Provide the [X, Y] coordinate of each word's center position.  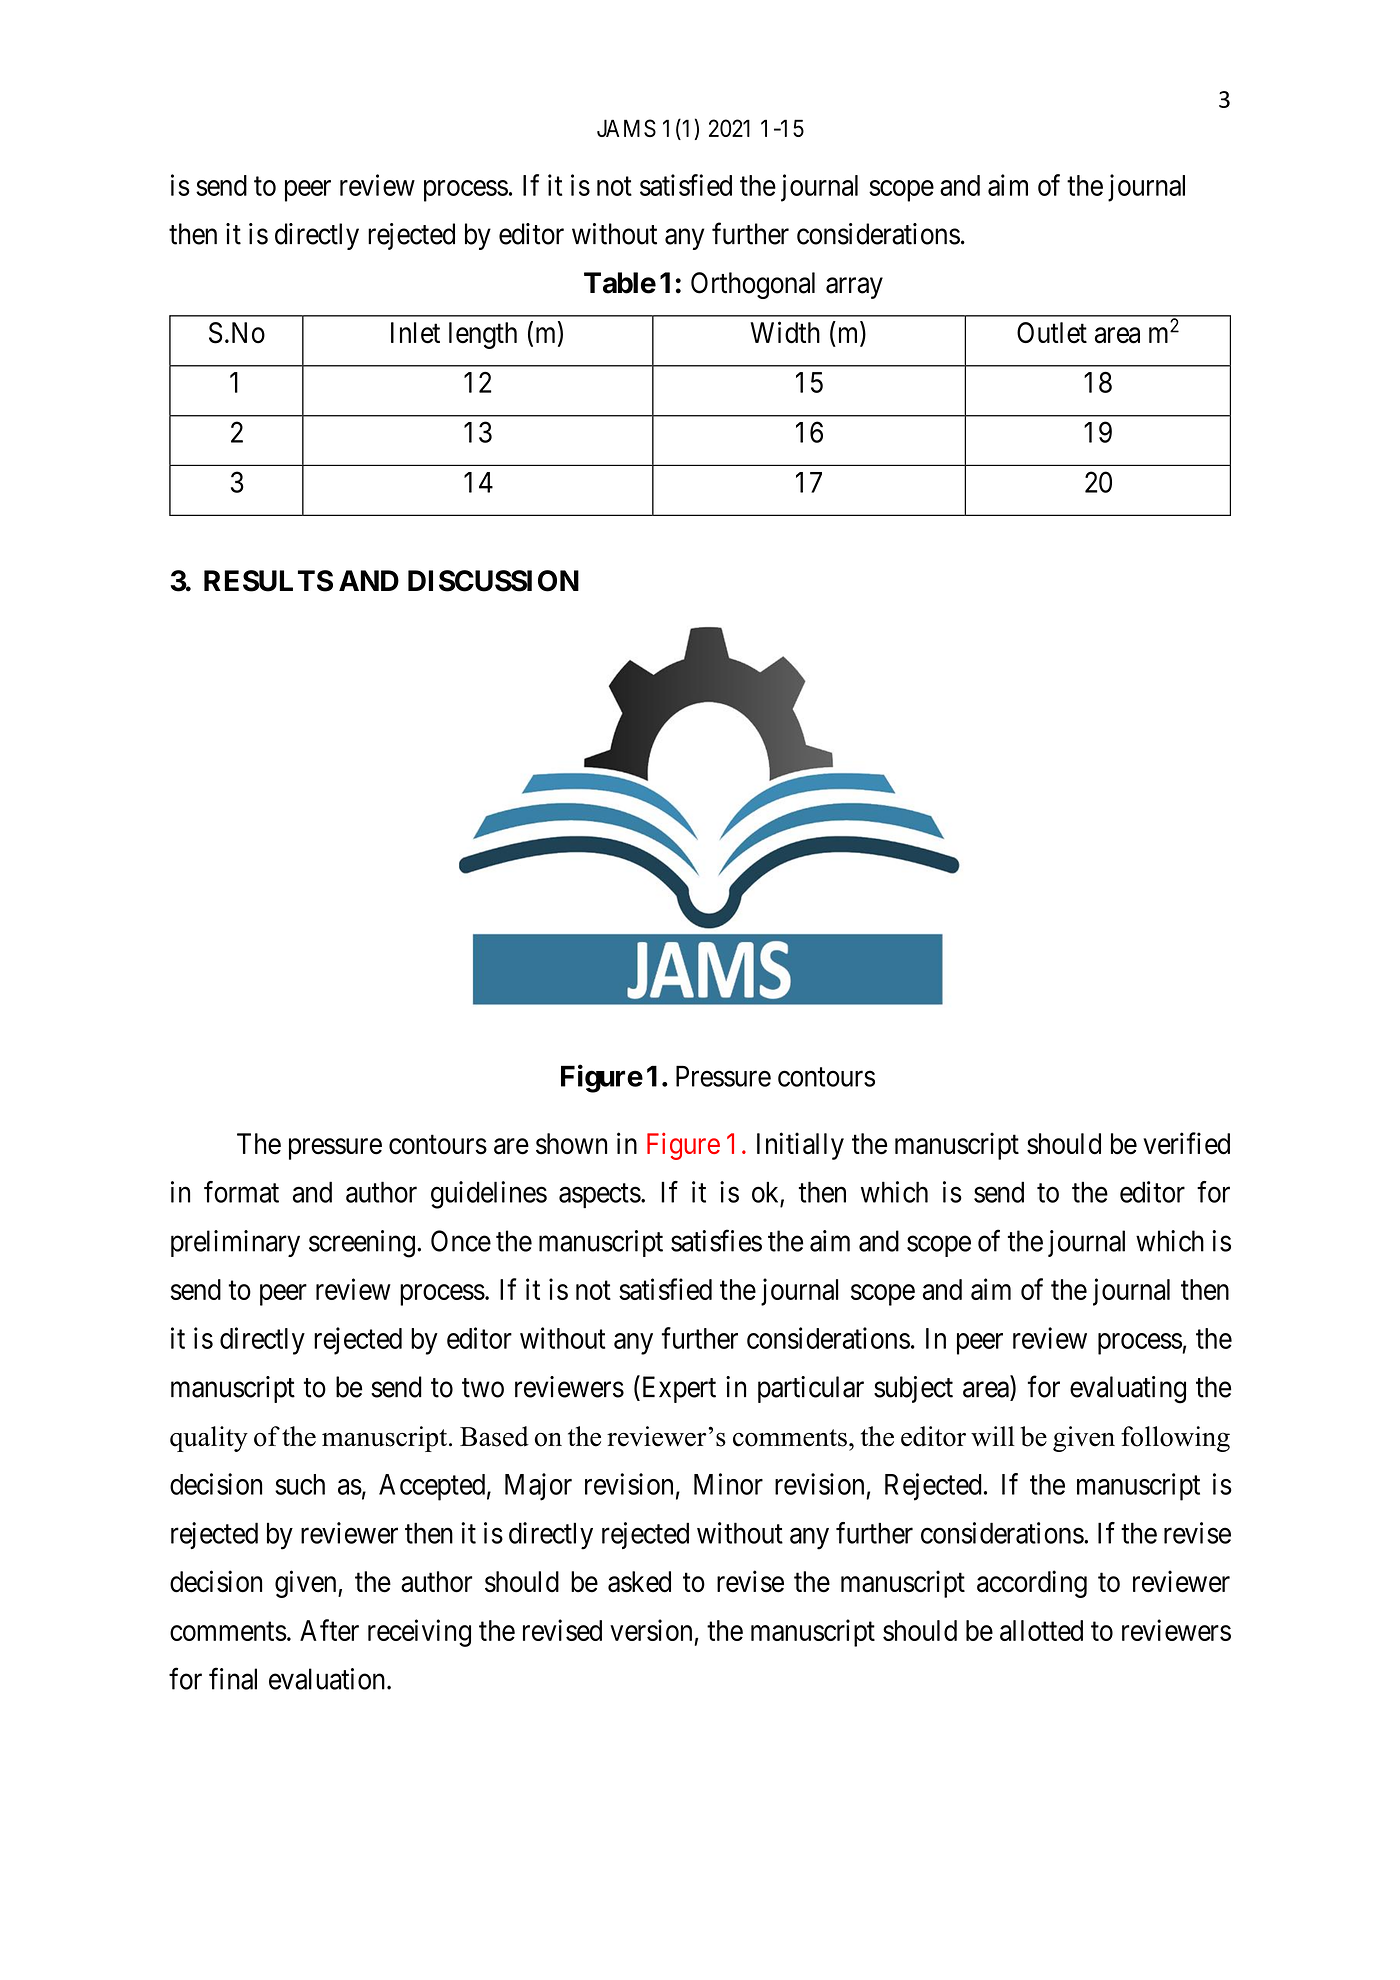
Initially [800, 1146]
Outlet [1052, 333]
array [854, 288]
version [651, 1630]
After [329, 1630]
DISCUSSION [493, 581]
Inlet [415, 333]
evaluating [1128, 1390]
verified [1186, 1143]
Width [785, 332]
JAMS [626, 128]
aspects [600, 1196]
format [241, 1192]
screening [362, 1244]
